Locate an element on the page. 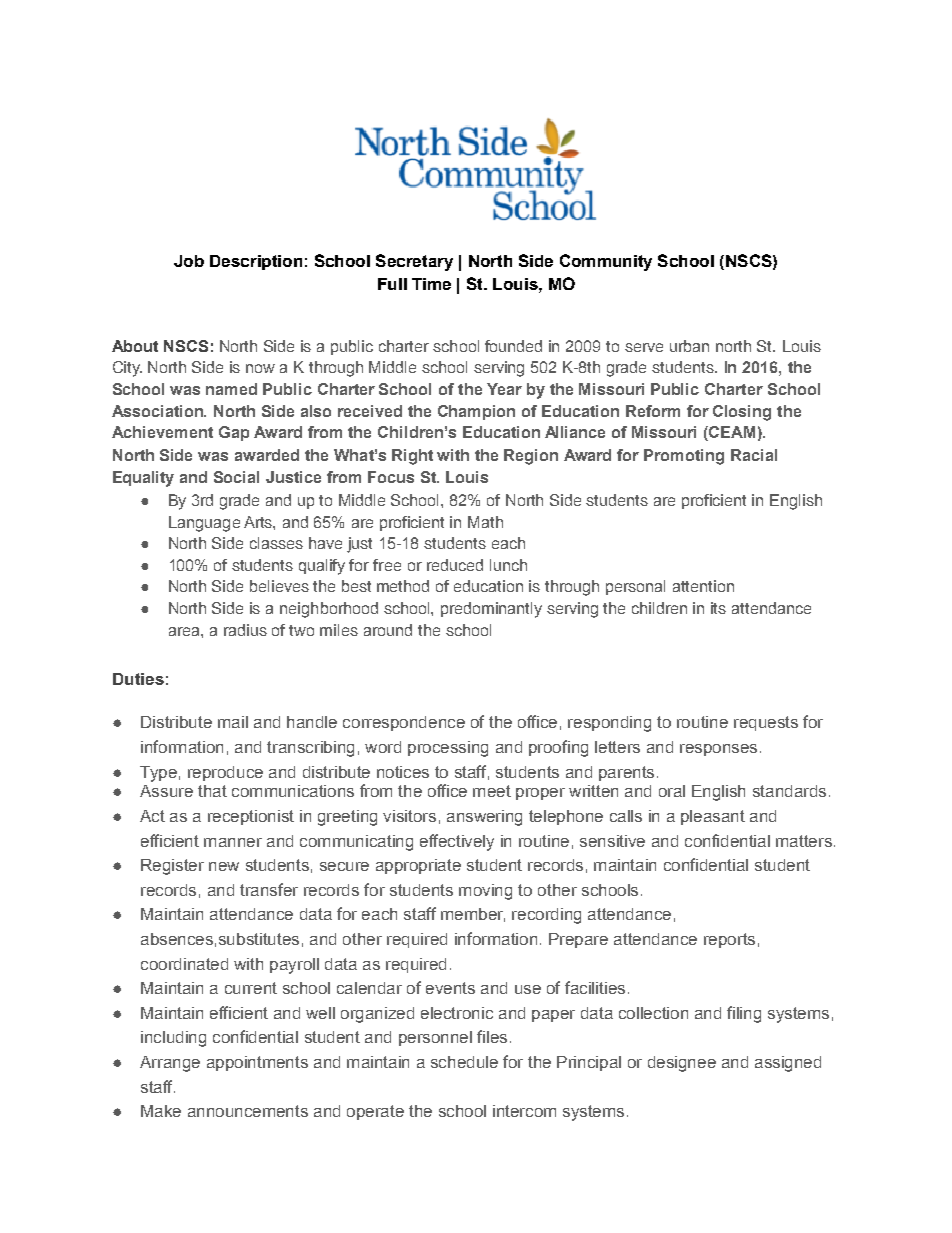 This document has width=952, height=1233. urban is located at coordinates (689, 346).
